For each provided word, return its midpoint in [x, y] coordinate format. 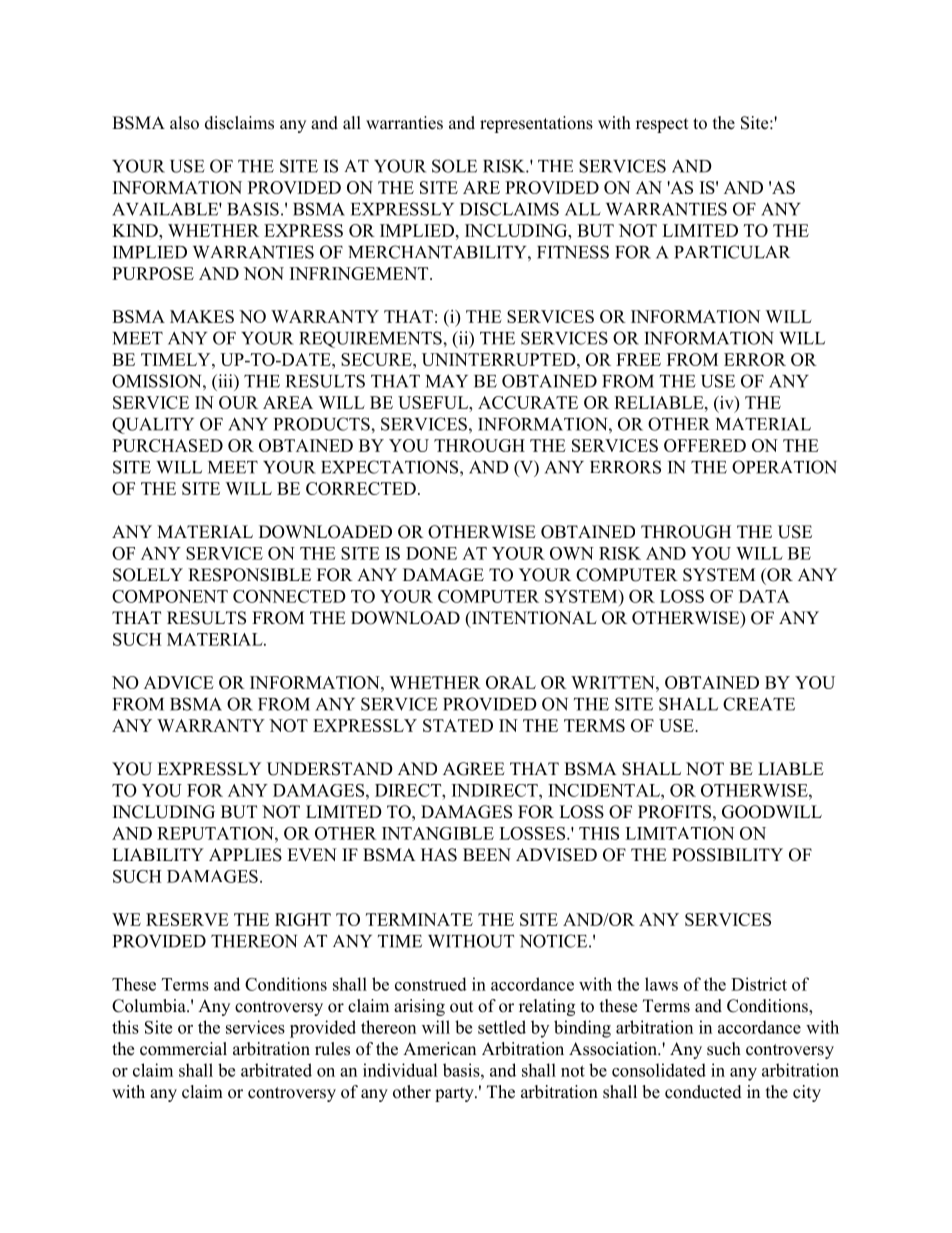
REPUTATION [216, 833]
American [439, 1049]
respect [662, 125]
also [184, 123]
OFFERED [705, 445]
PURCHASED [167, 445]
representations [536, 124]
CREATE [759, 704]
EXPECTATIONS [391, 467]
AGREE [474, 769]
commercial [183, 1049]
